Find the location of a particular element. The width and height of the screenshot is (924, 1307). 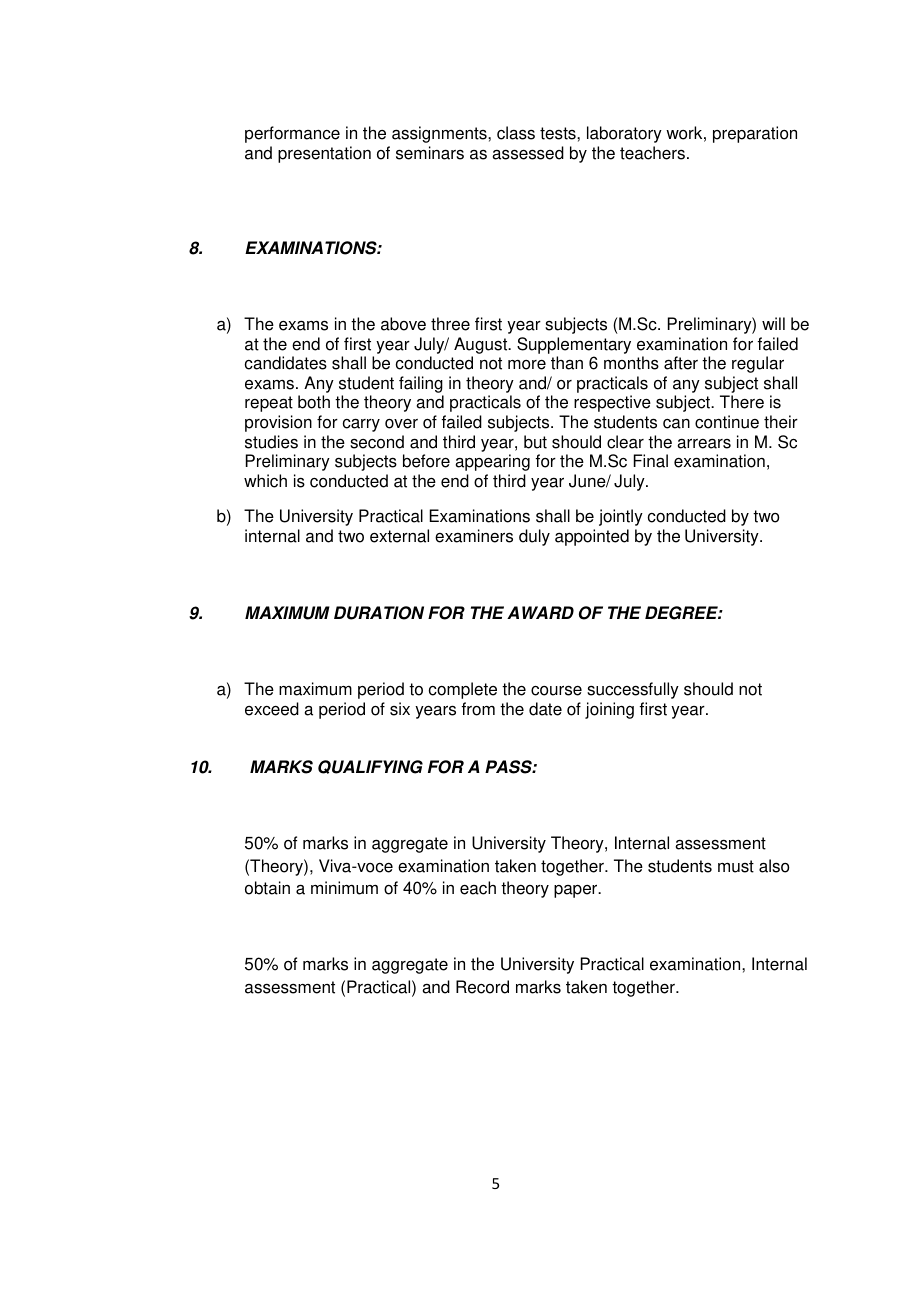

assessed is located at coordinates (528, 153).
